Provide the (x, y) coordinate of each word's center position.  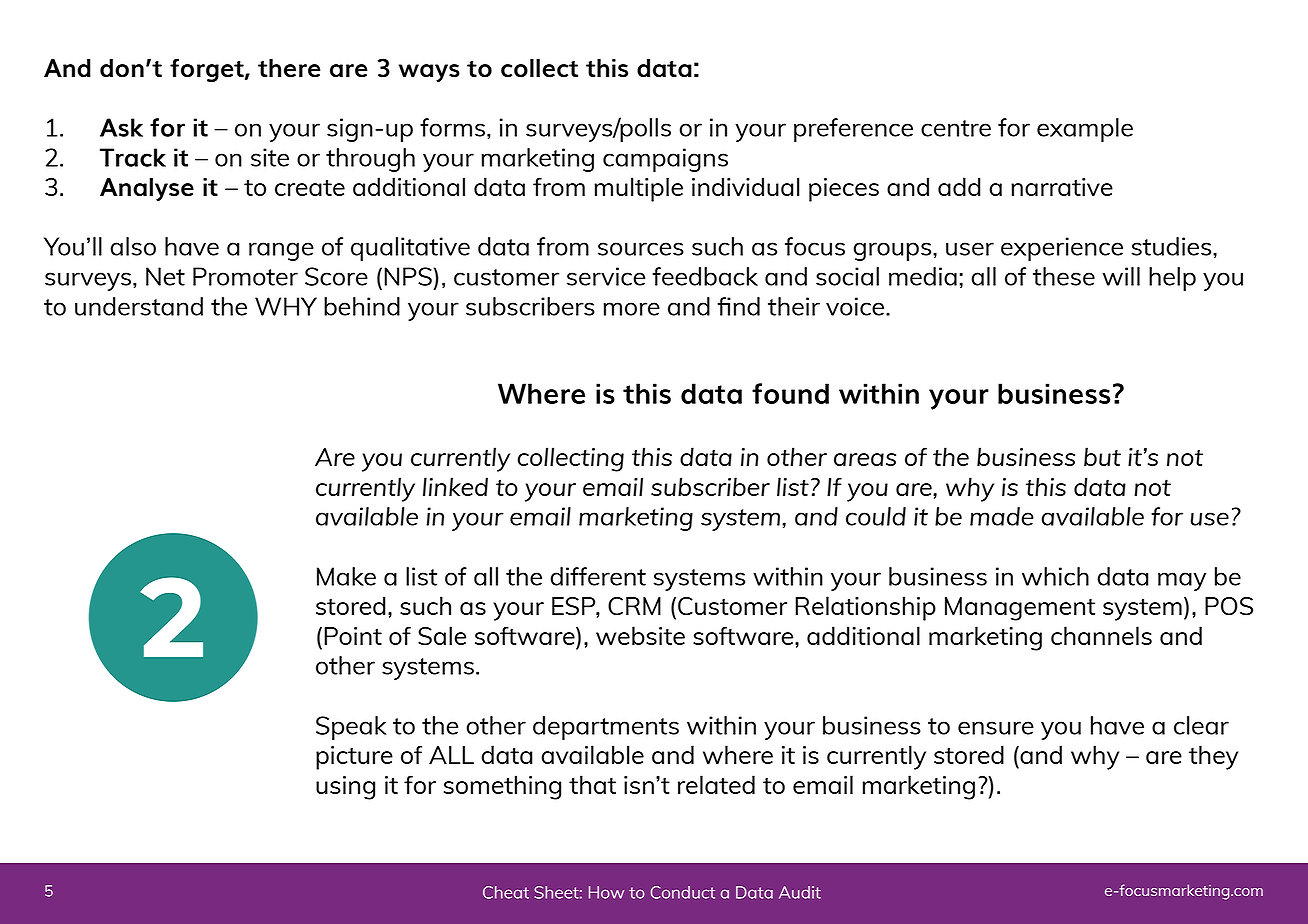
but (1102, 456)
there (289, 68)
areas (865, 459)
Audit (800, 892)
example (1085, 130)
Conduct (683, 892)
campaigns (665, 160)
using (345, 788)
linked (455, 486)
